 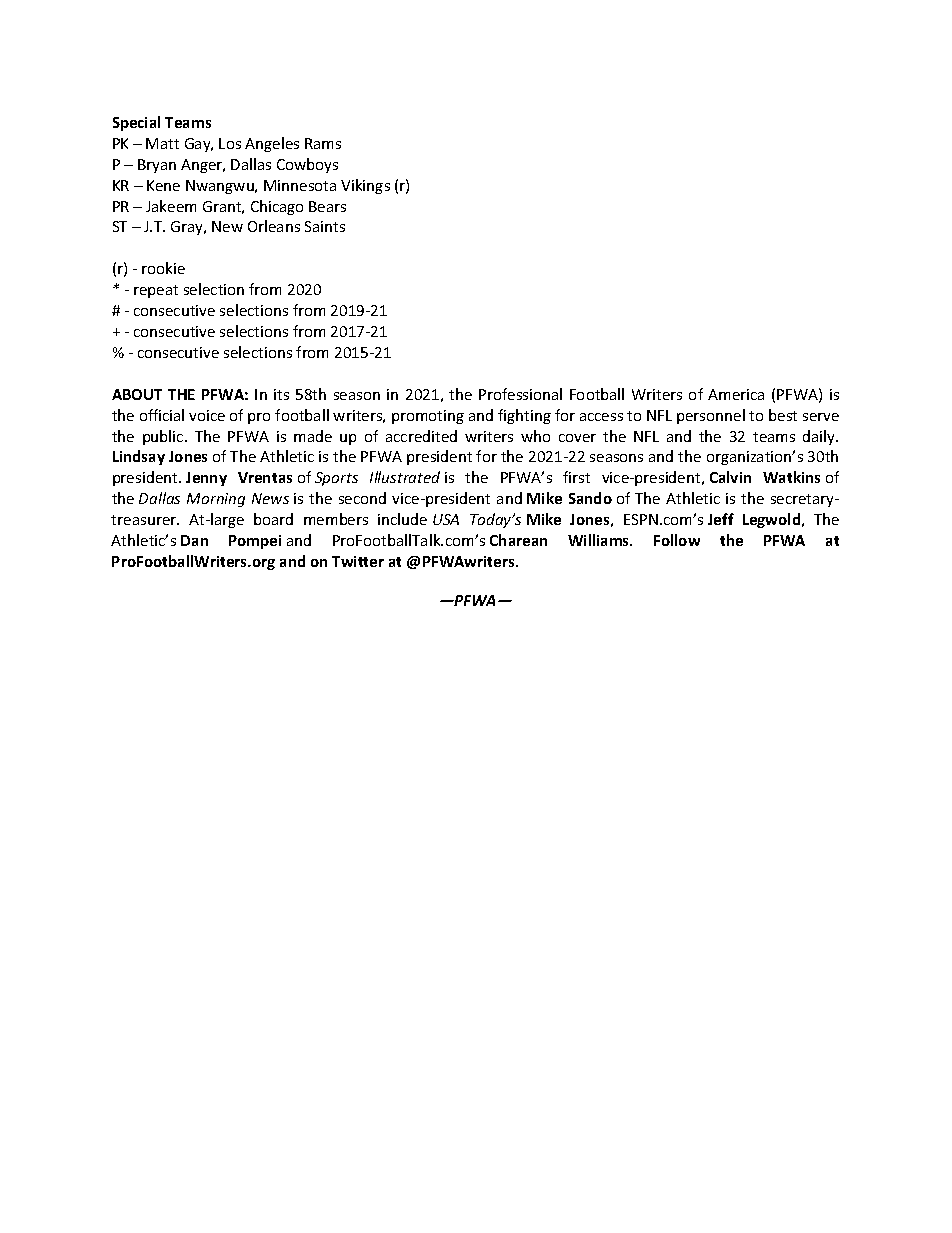 I want to click on Los, so click(x=230, y=143).
